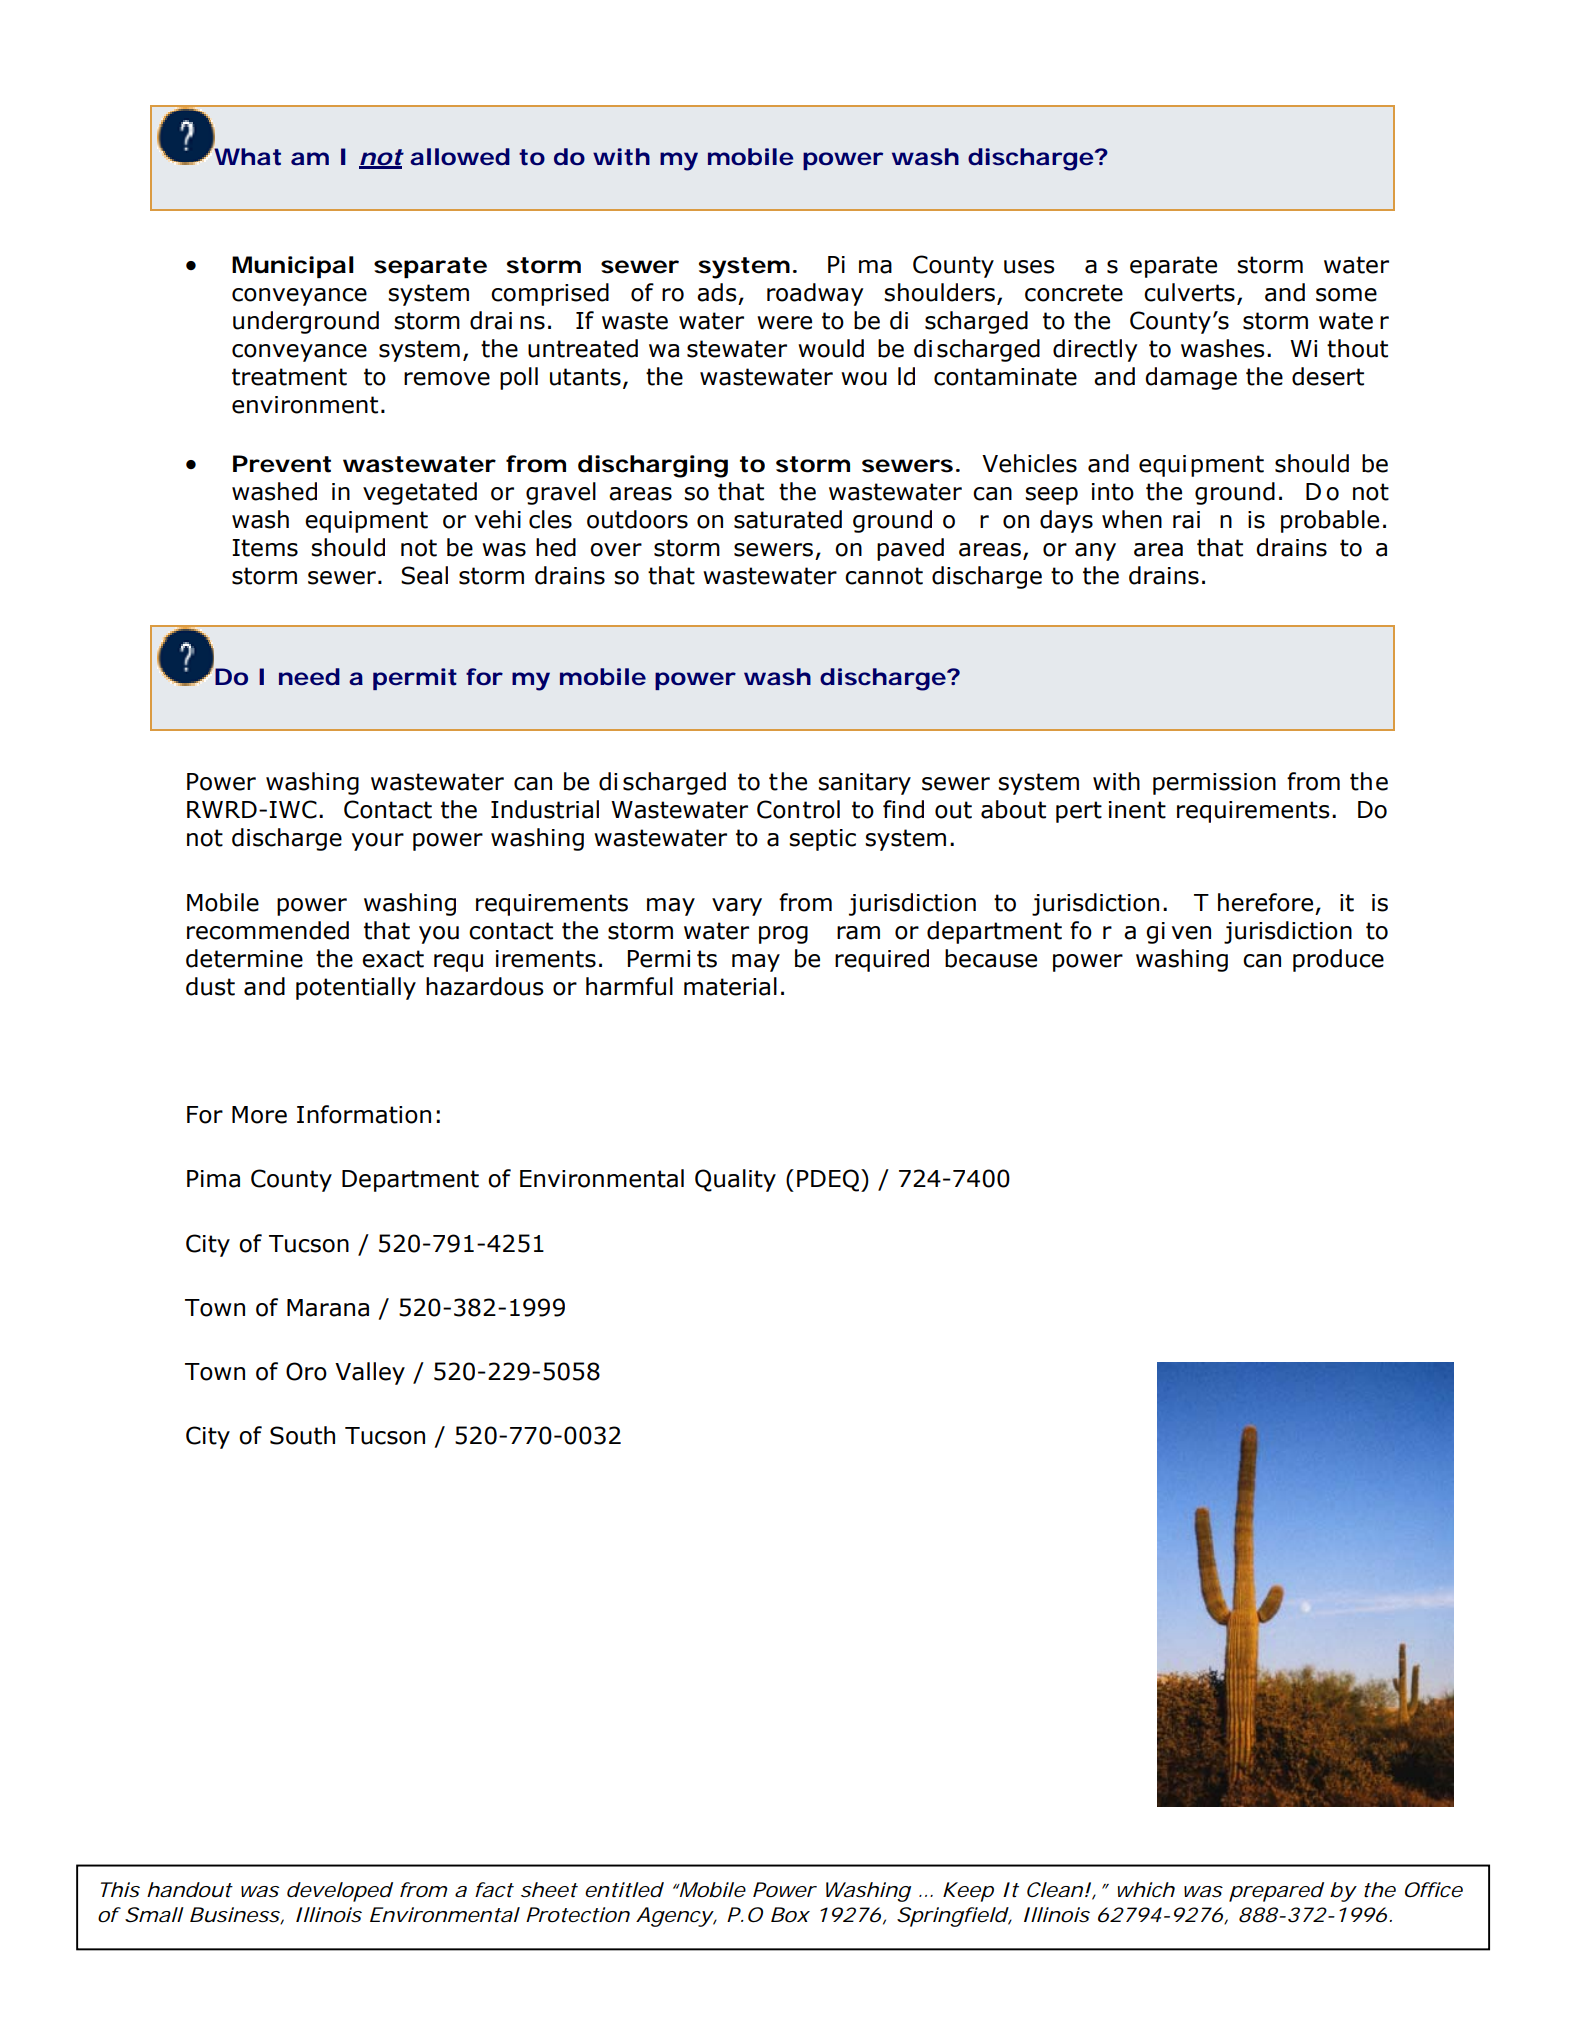 This image has width=1574, height=2037. What do you see at coordinates (356, 988) in the image?
I see `potentially` at bounding box center [356, 988].
